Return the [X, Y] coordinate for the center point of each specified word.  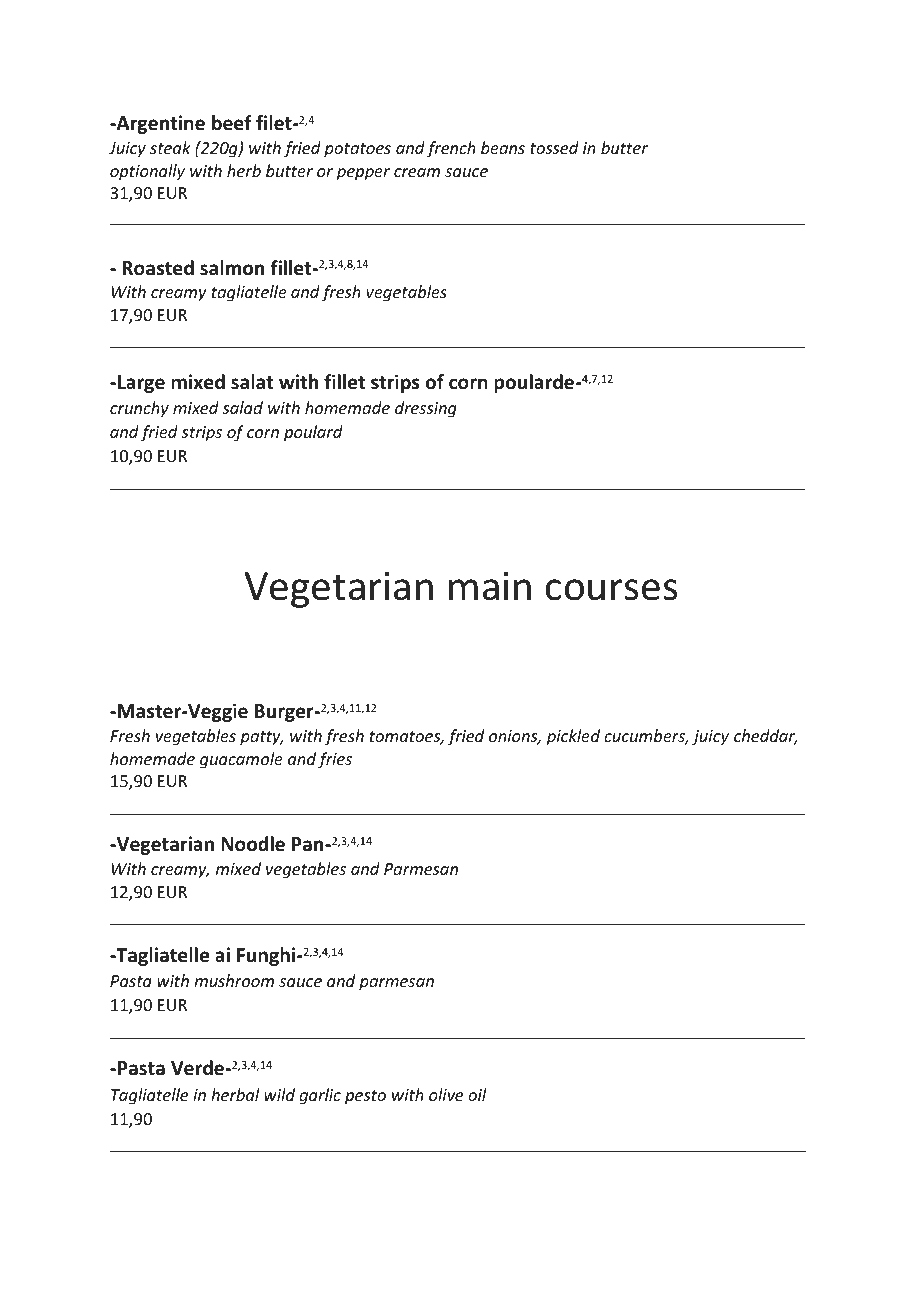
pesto [365, 1097]
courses [611, 590]
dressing [426, 409]
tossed [554, 147]
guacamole [241, 760]
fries [335, 760]
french [451, 149]
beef [232, 123]
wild [279, 1094]
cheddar [766, 737]
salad [242, 407]
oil [477, 1094]
